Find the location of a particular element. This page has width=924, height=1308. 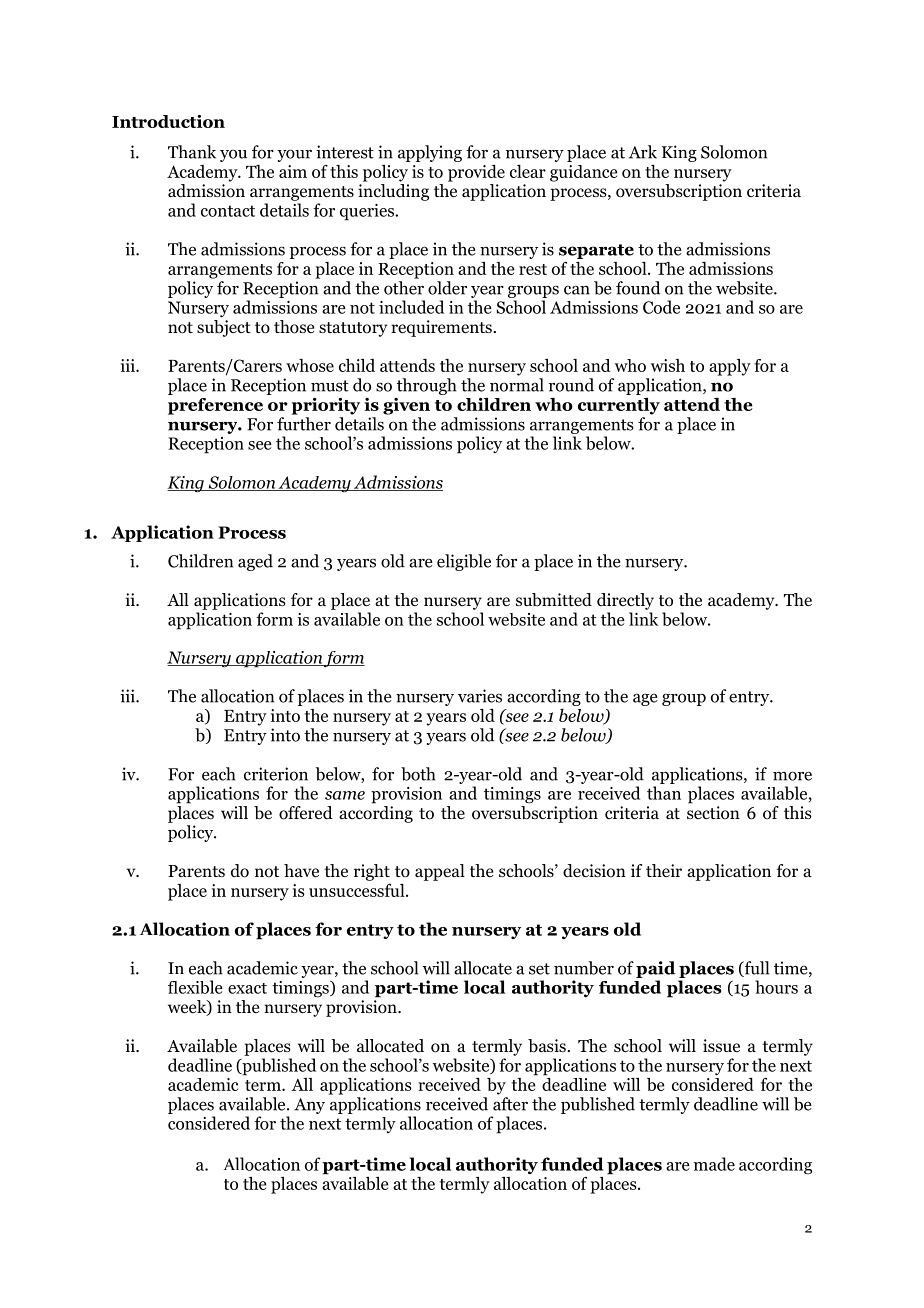

after is located at coordinates (510, 1104).
